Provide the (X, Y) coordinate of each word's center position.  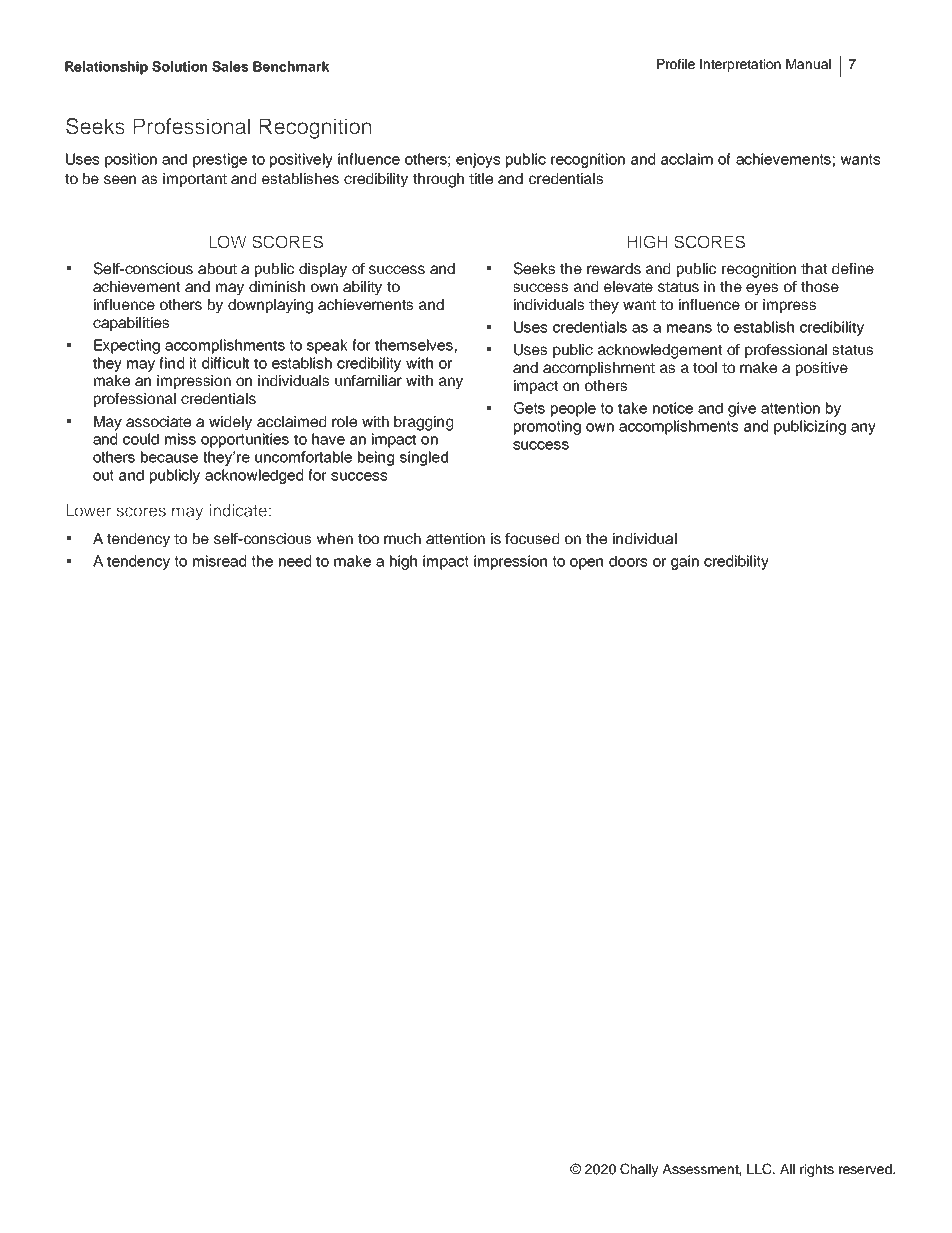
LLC (760, 1169)
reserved (866, 1169)
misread (219, 561)
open (586, 564)
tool (705, 367)
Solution (179, 66)
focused (532, 538)
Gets (529, 408)
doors (628, 561)
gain (685, 562)
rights (817, 1170)
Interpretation (740, 65)
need (295, 561)
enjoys (478, 160)
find (171, 363)
